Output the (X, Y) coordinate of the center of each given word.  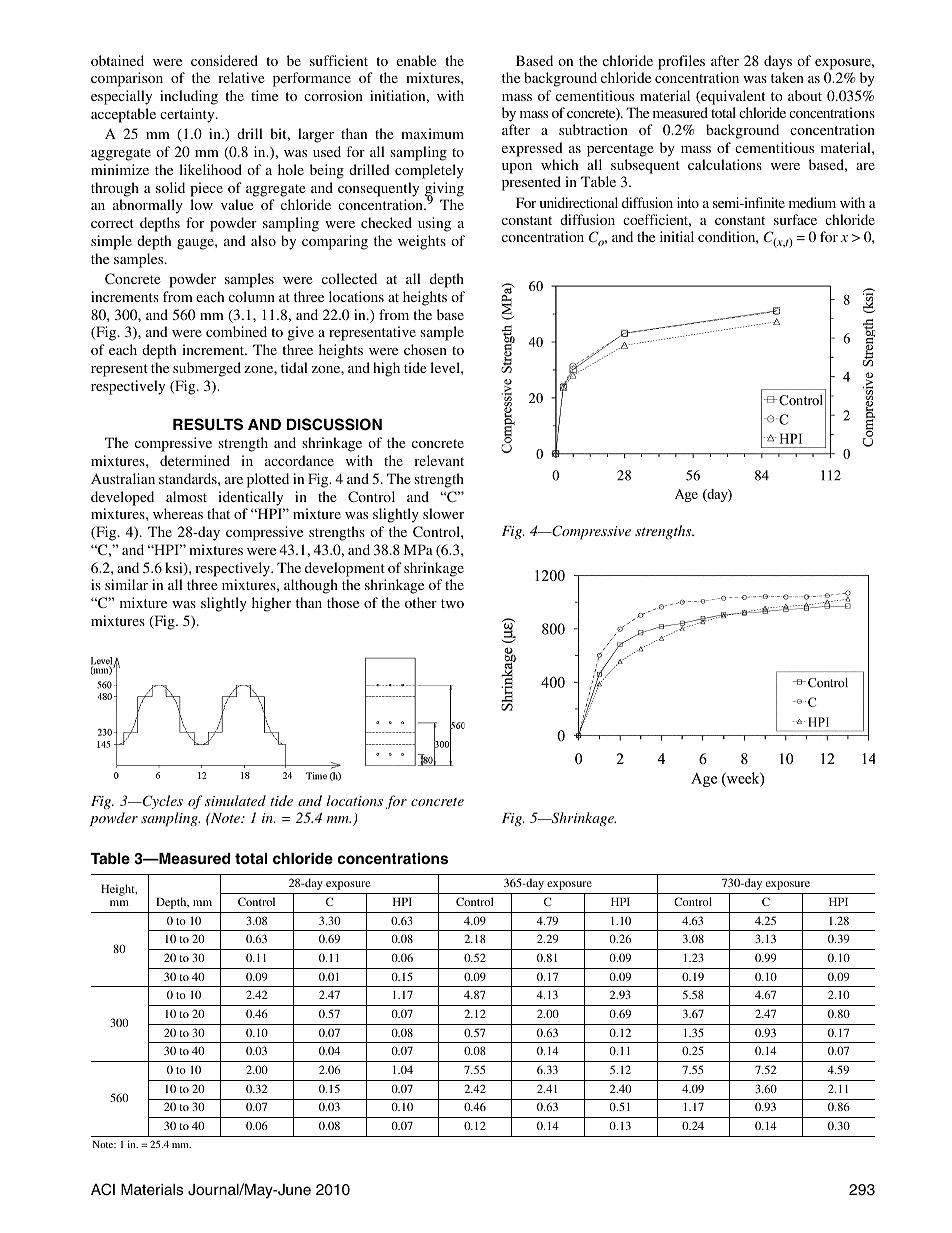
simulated (235, 800)
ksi (175, 568)
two (452, 603)
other (421, 602)
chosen (425, 349)
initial (677, 236)
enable (417, 60)
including (189, 97)
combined (236, 331)
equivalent (732, 97)
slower (443, 513)
